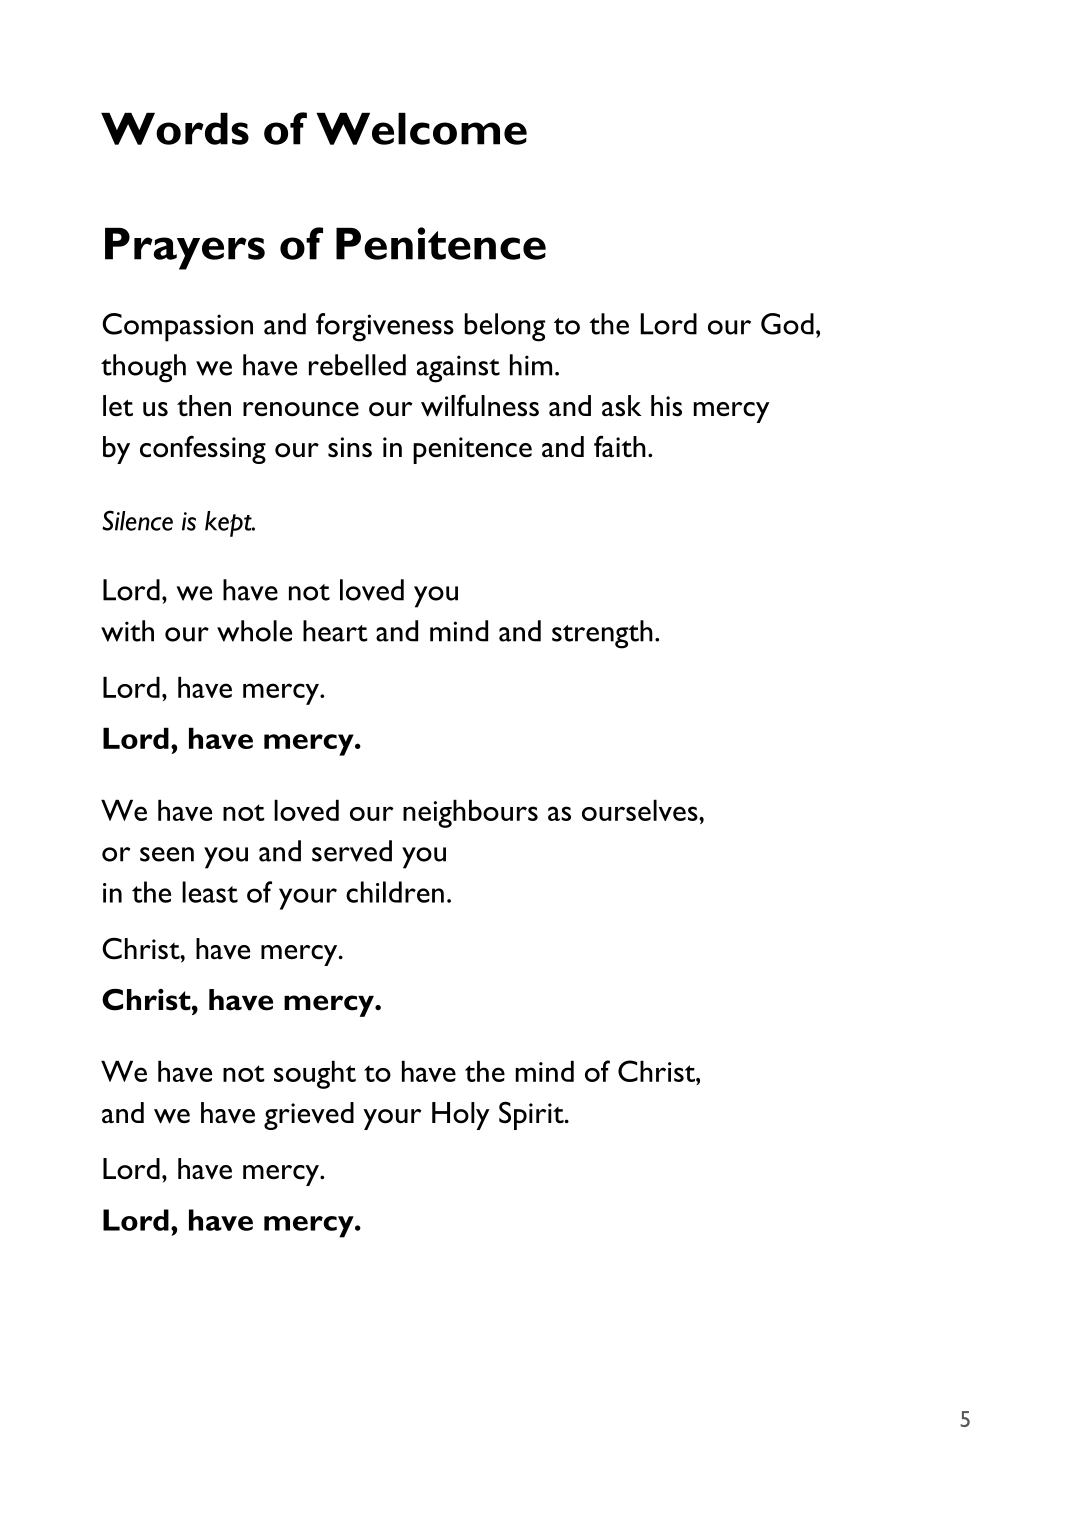  I want to click on strength, so click(602, 634).
